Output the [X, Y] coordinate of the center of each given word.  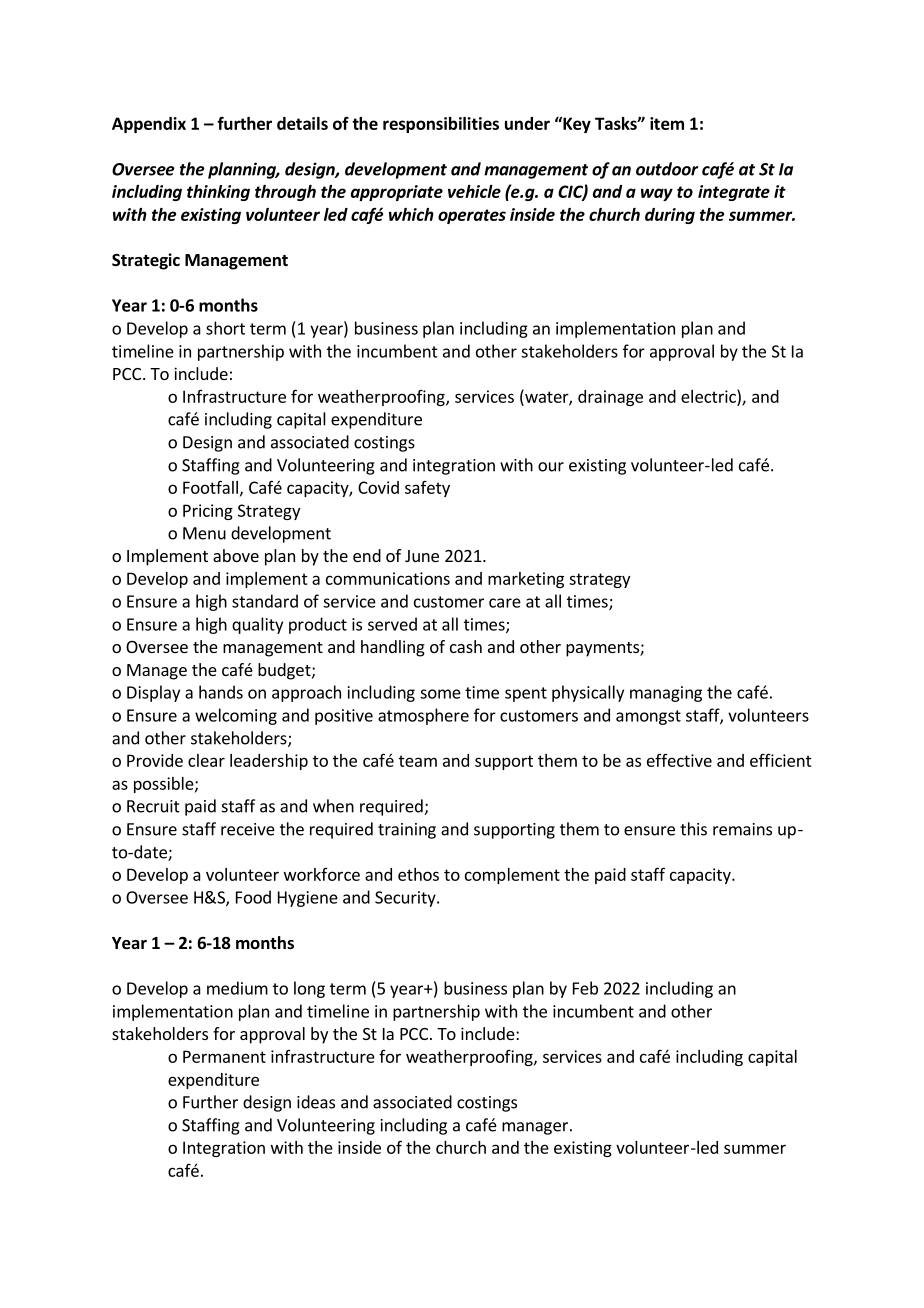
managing [666, 694]
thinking [218, 193]
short [225, 328]
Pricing [208, 512]
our [551, 467]
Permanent [224, 1056]
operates [472, 216]
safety [427, 489]
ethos [418, 874]
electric [709, 396]
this [693, 829]
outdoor [667, 169]
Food [253, 897]
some [440, 694]
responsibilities [441, 125]
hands [221, 692]
